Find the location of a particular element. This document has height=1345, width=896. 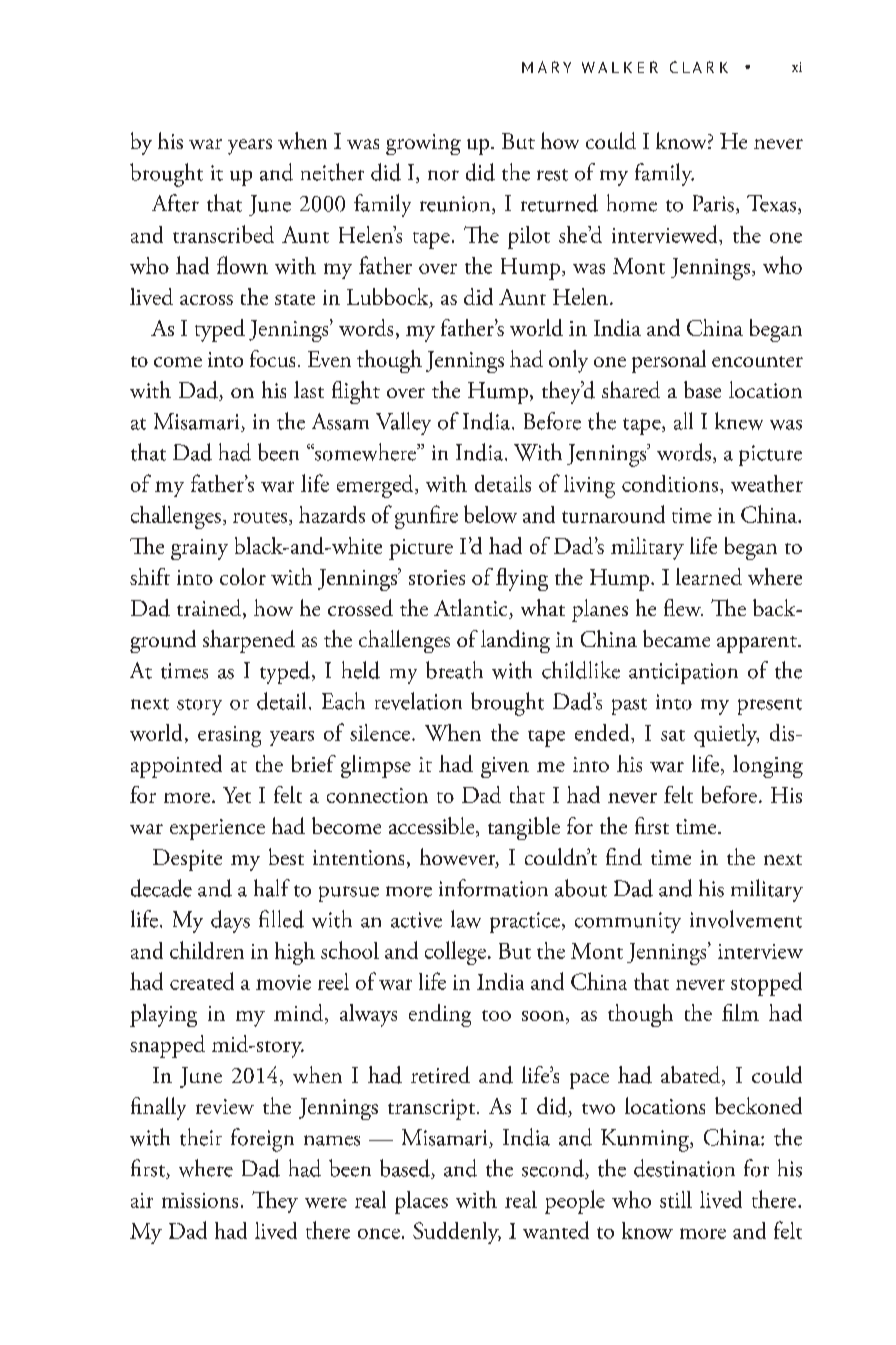

places is located at coordinates (421, 1202).
